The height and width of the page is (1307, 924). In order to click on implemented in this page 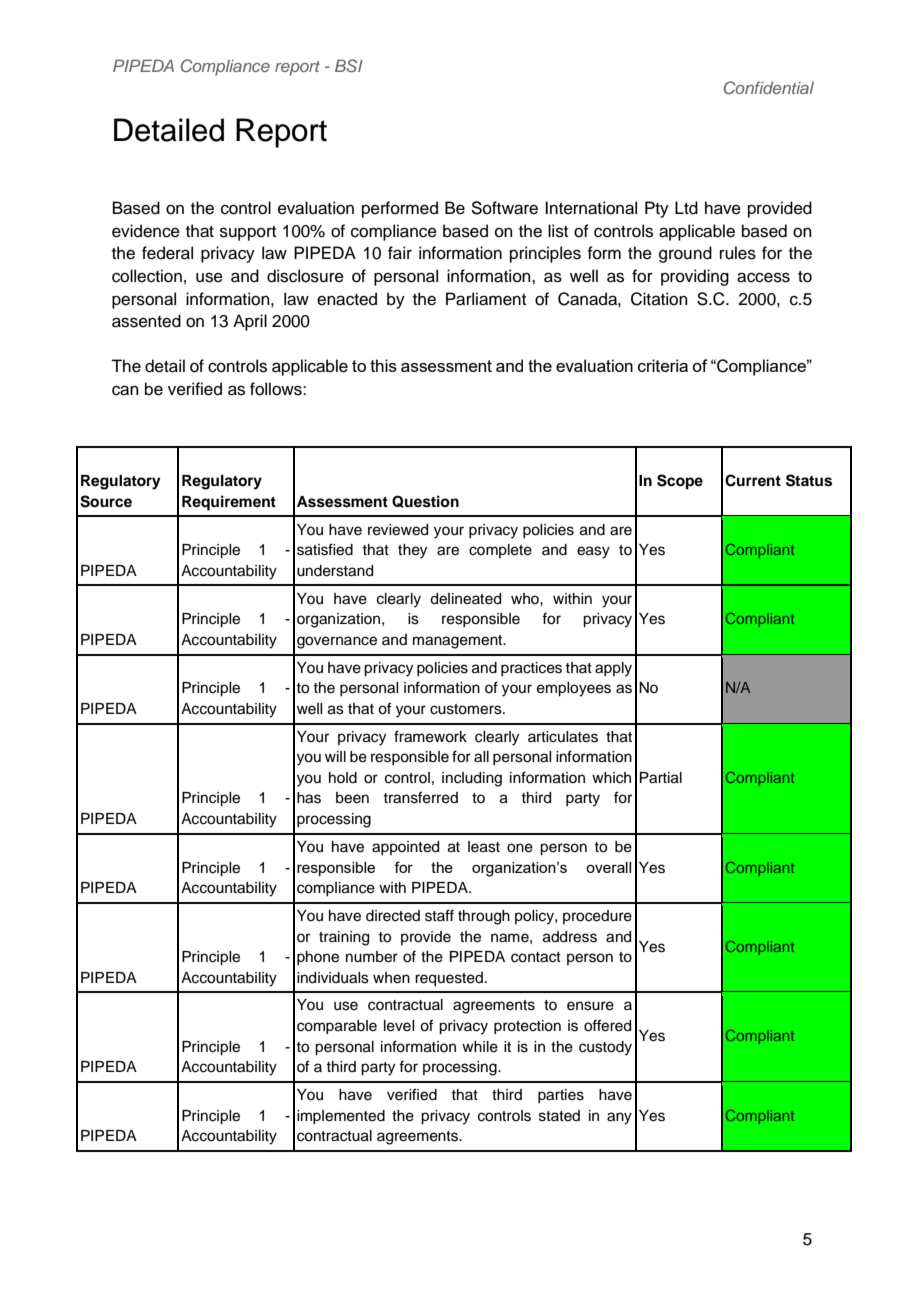, I will do `click(341, 1117)`.
